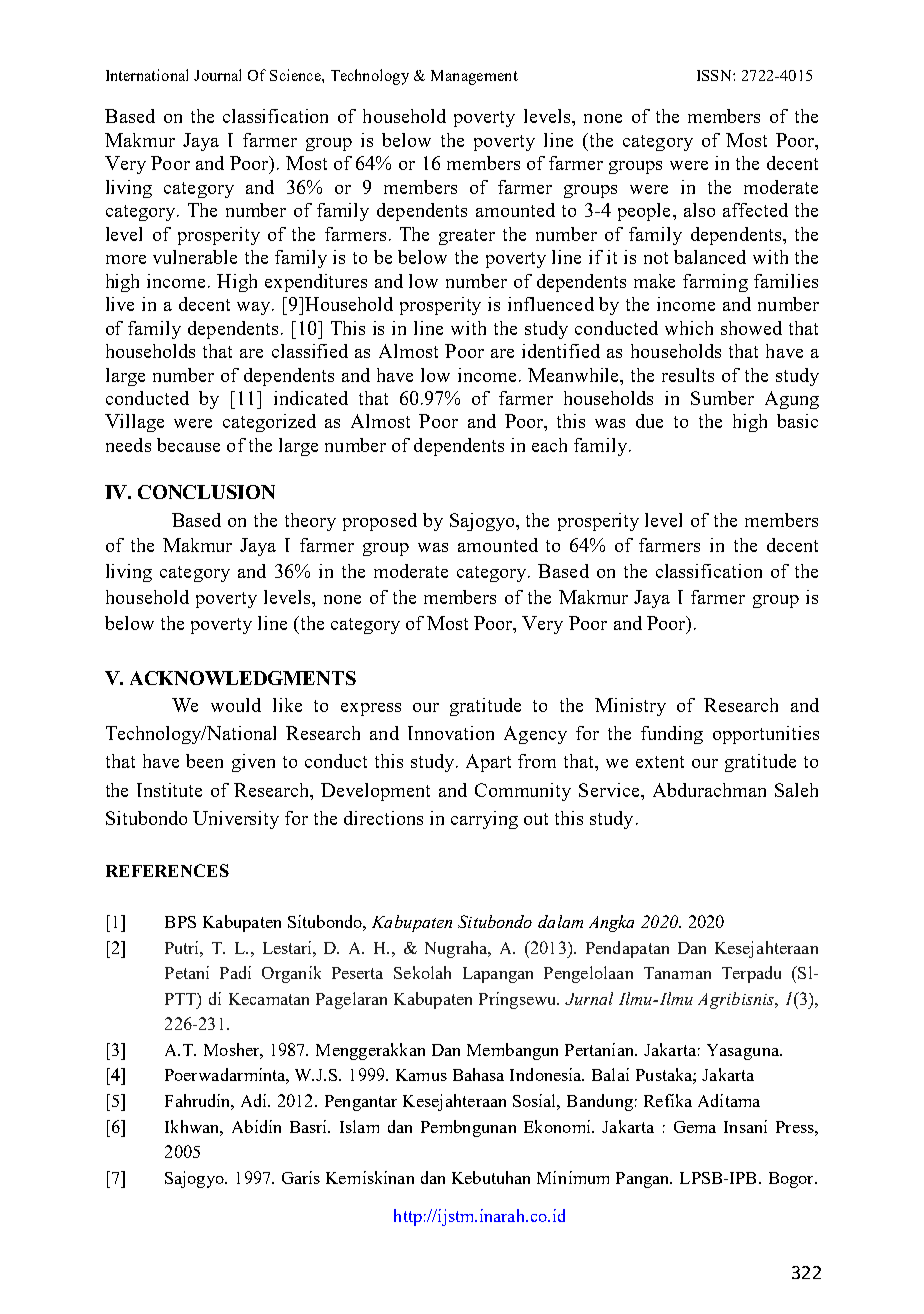 This page has height=1314, width=924. I want to click on Management, so click(474, 77).
